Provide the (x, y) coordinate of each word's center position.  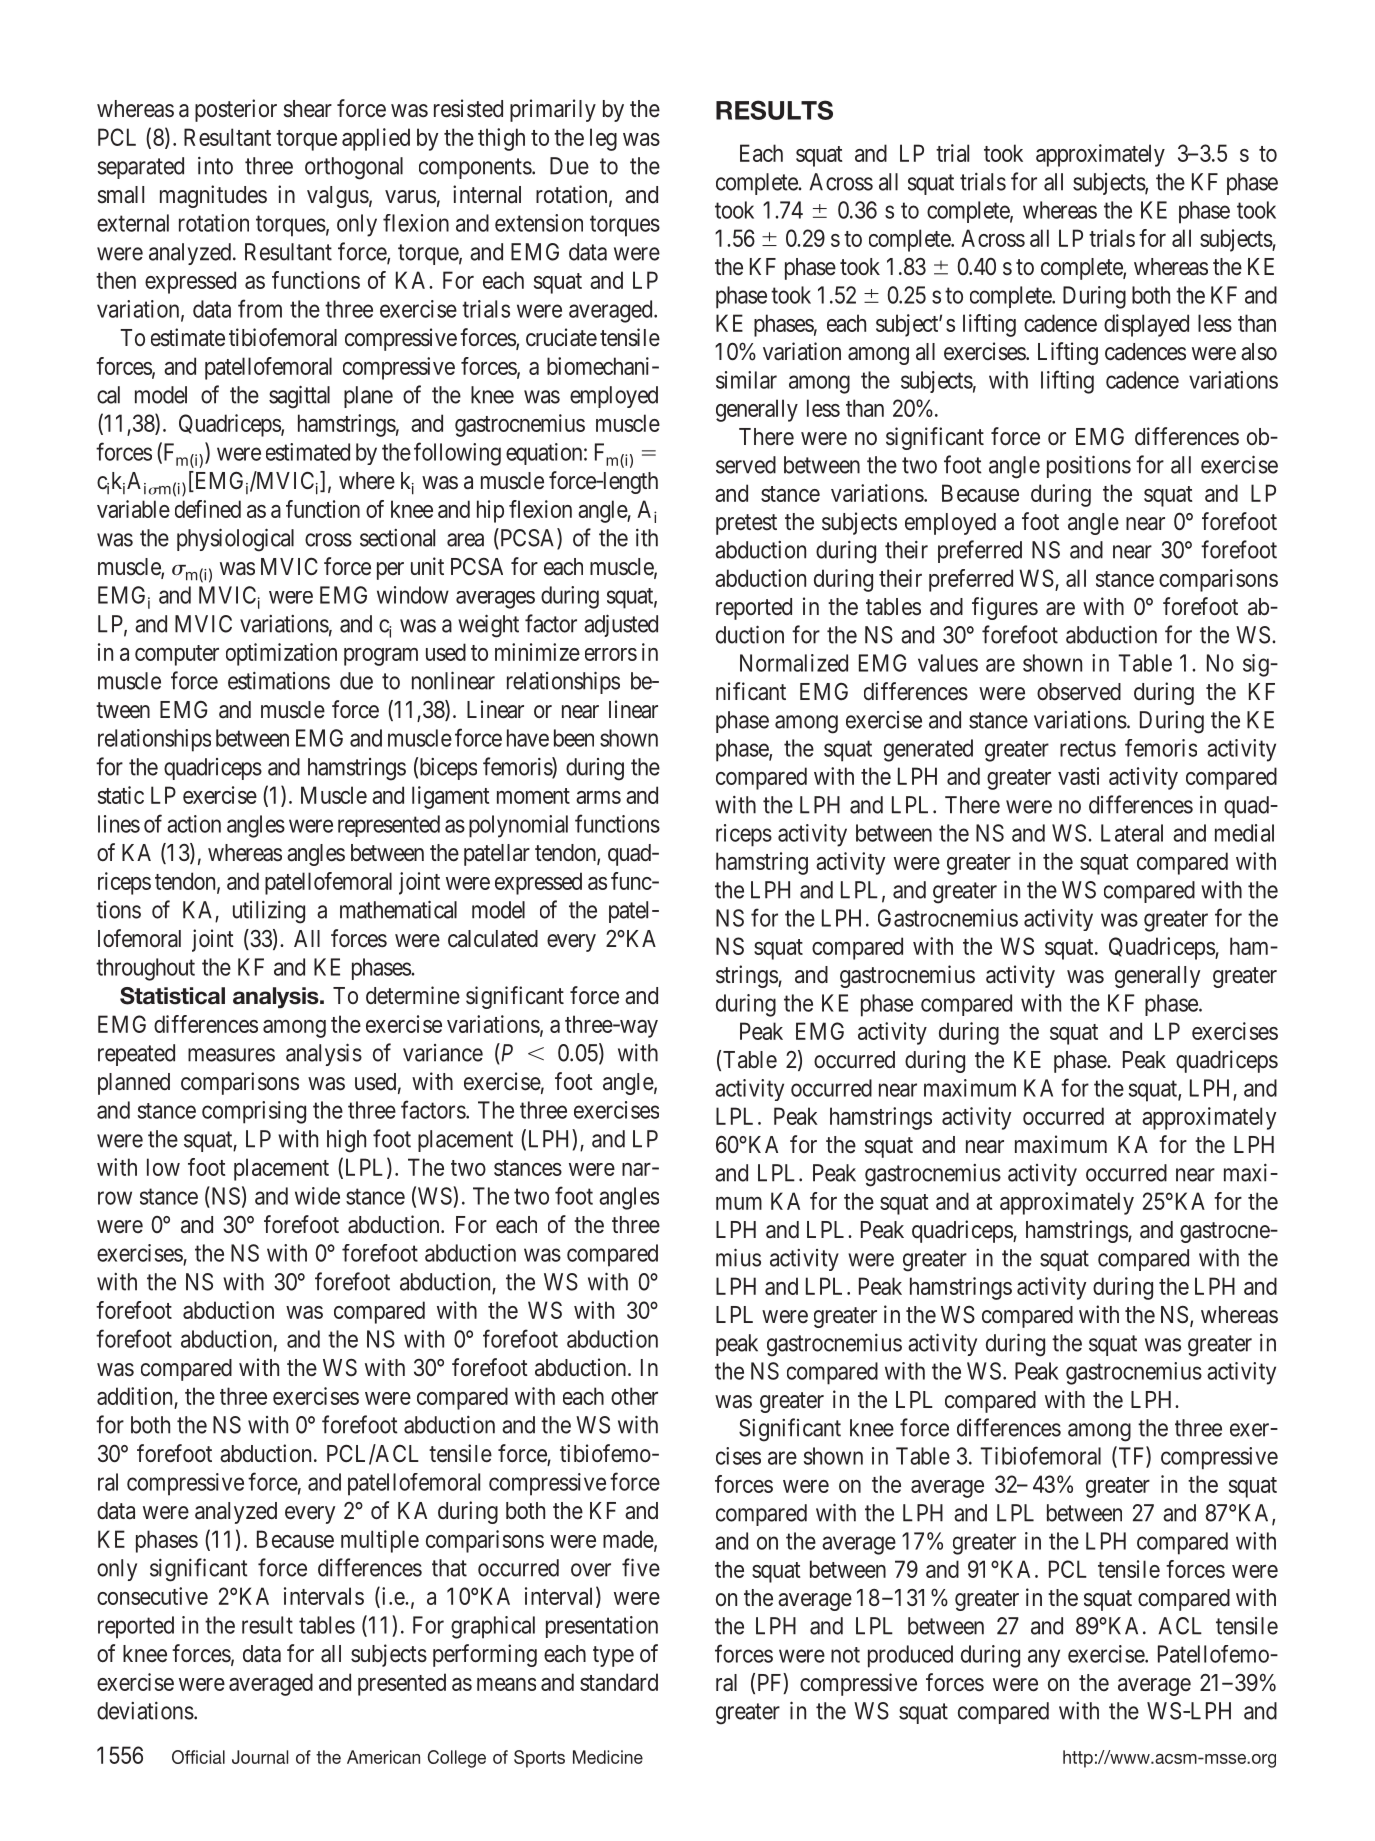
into (215, 166)
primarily (553, 110)
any (1044, 1658)
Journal (260, 1757)
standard (619, 1682)
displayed (1146, 325)
